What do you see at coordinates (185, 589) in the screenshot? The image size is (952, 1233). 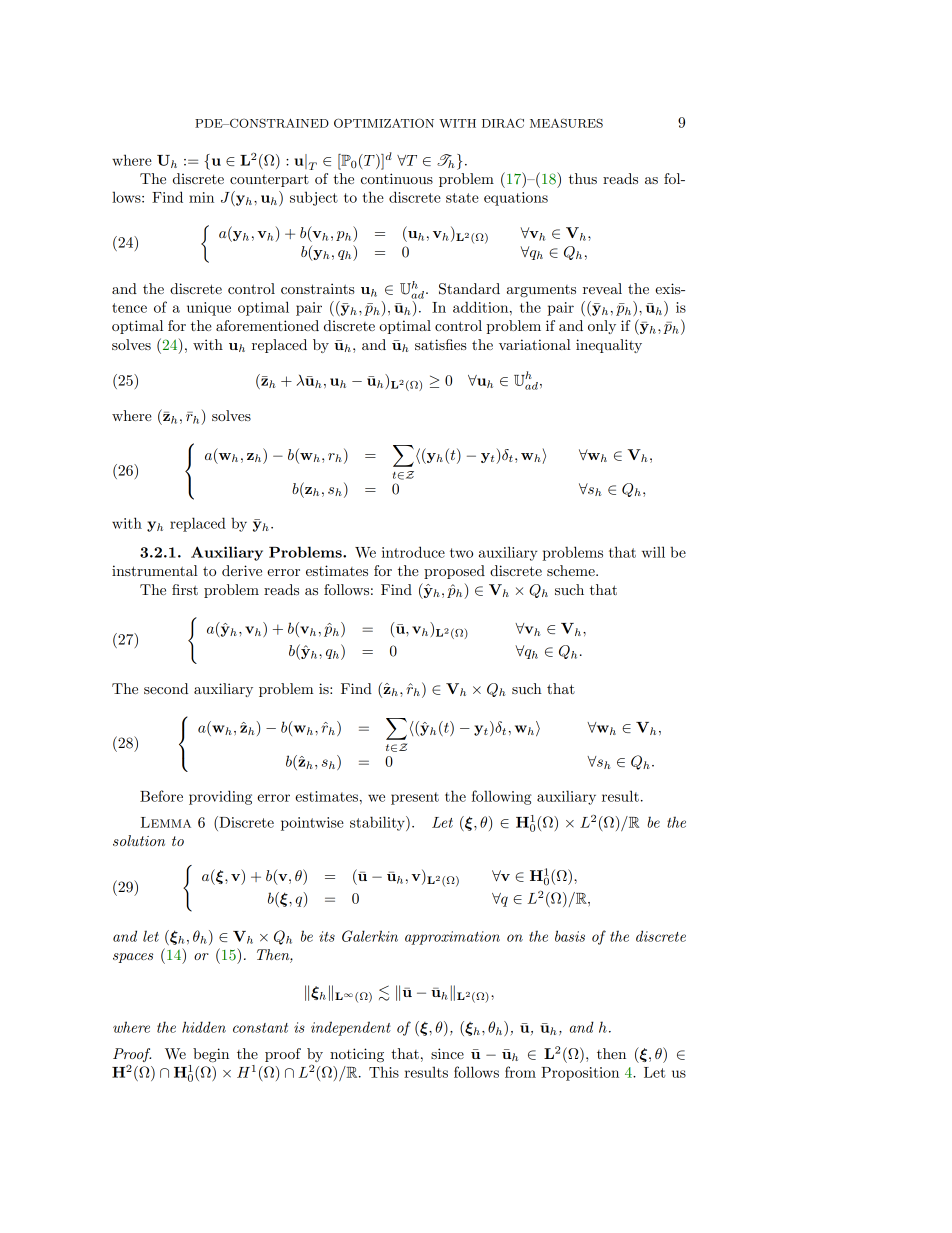 I see `first` at bounding box center [185, 589].
